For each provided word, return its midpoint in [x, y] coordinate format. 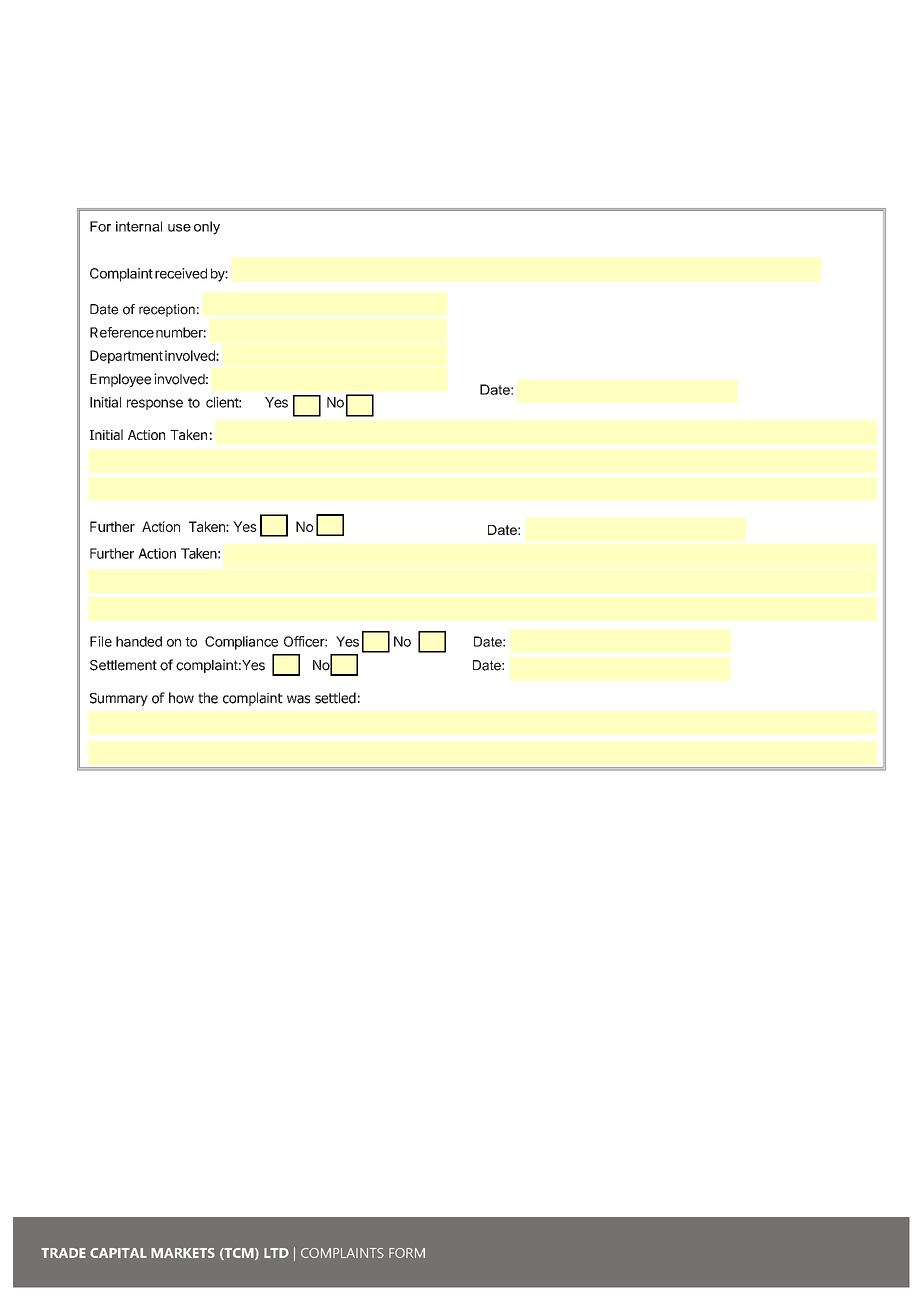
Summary [119, 699]
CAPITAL [118, 1253]
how [181, 698]
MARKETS [183, 1253]
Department [126, 357]
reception [167, 310]
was [298, 699]
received [181, 273]
